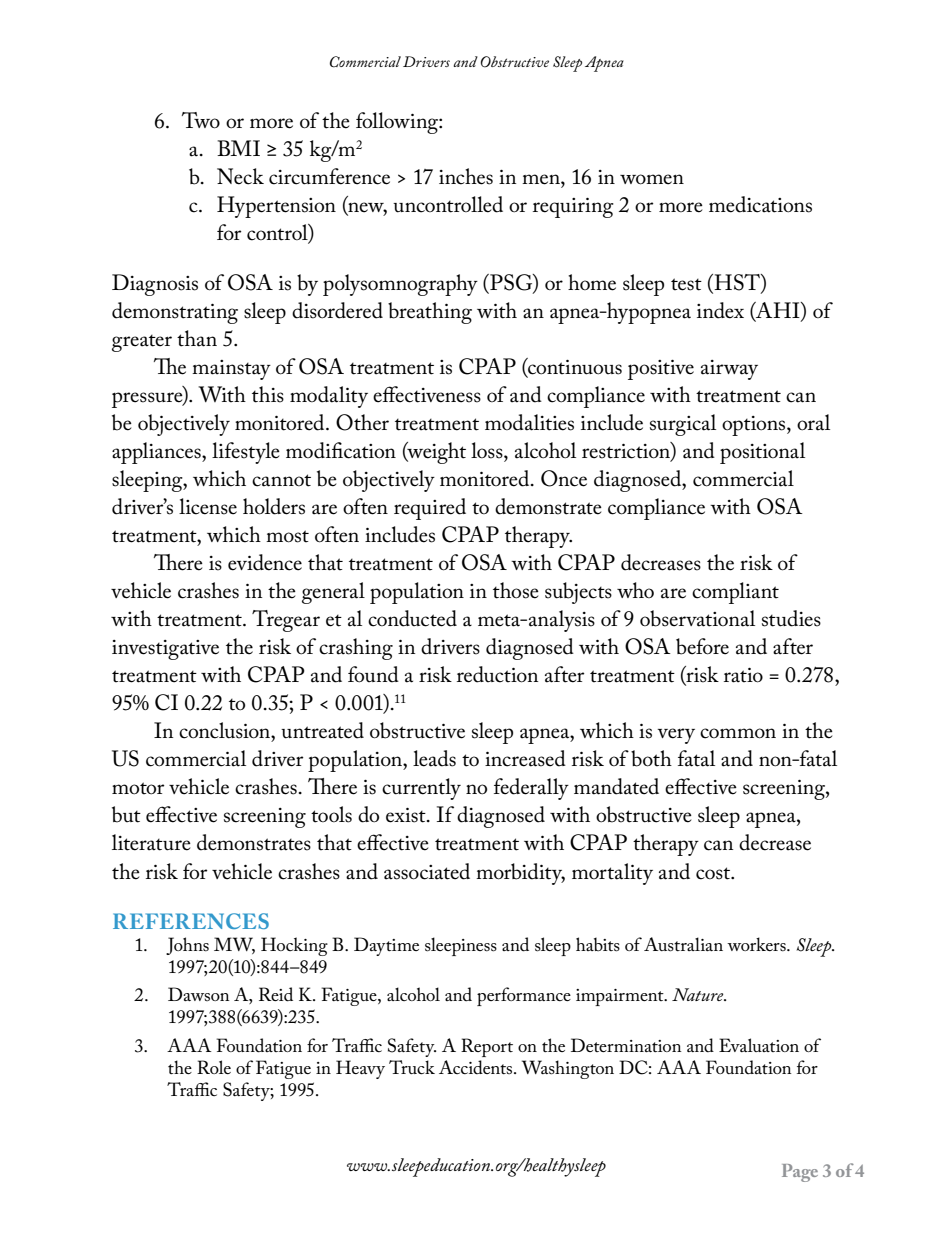 The image size is (952, 1233). I want to click on cost, so click(714, 873).
